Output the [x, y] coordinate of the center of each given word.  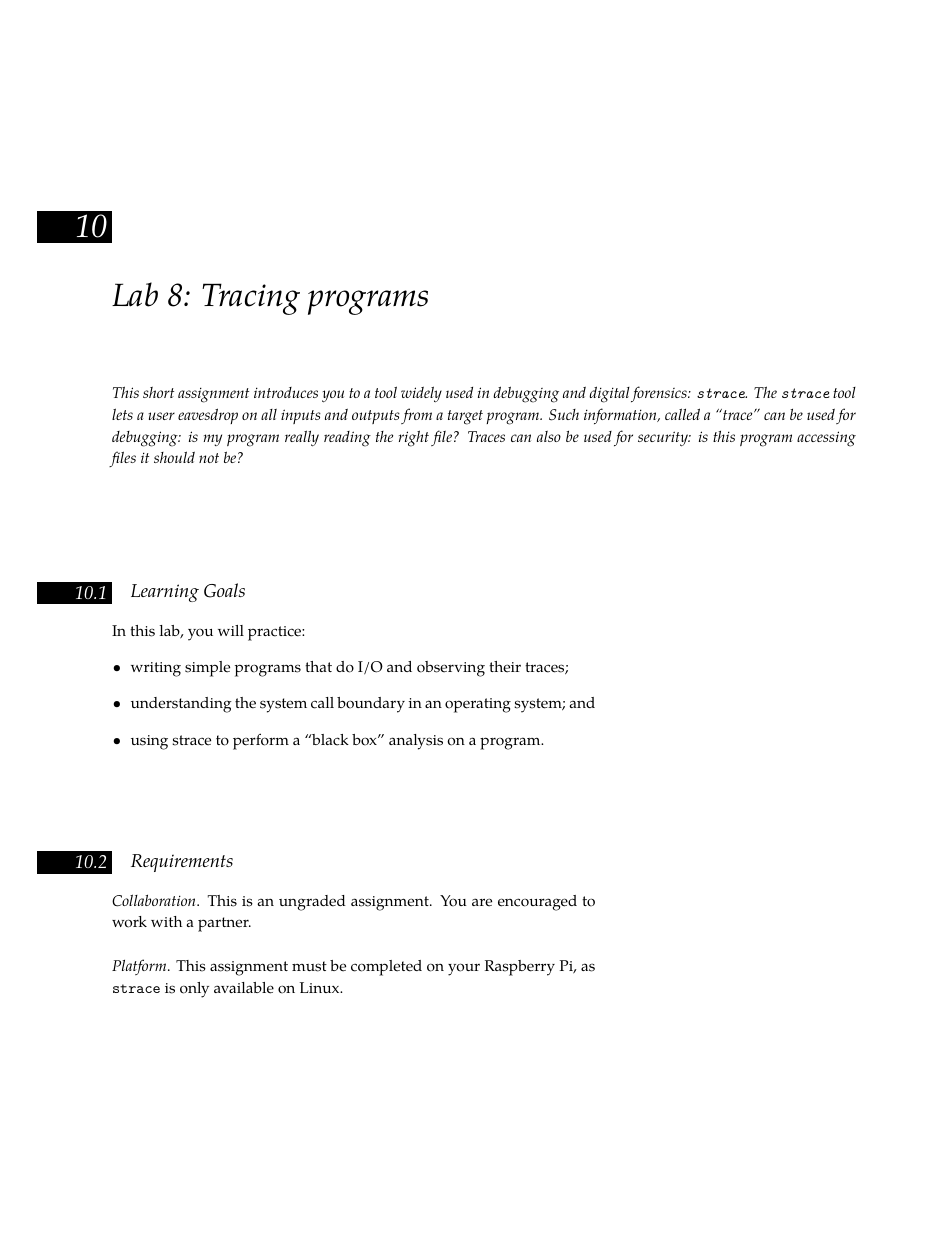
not [209, 458]
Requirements [182, 863]
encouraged [537, 903]
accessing [826, 439]
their [505, 667]
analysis [416, 742]
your [464, 969]
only [194, 990]
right [414, 438]
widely [421, 394]
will [231, 630]
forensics [660, 394]
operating [478, 705]
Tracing [251, 299]
